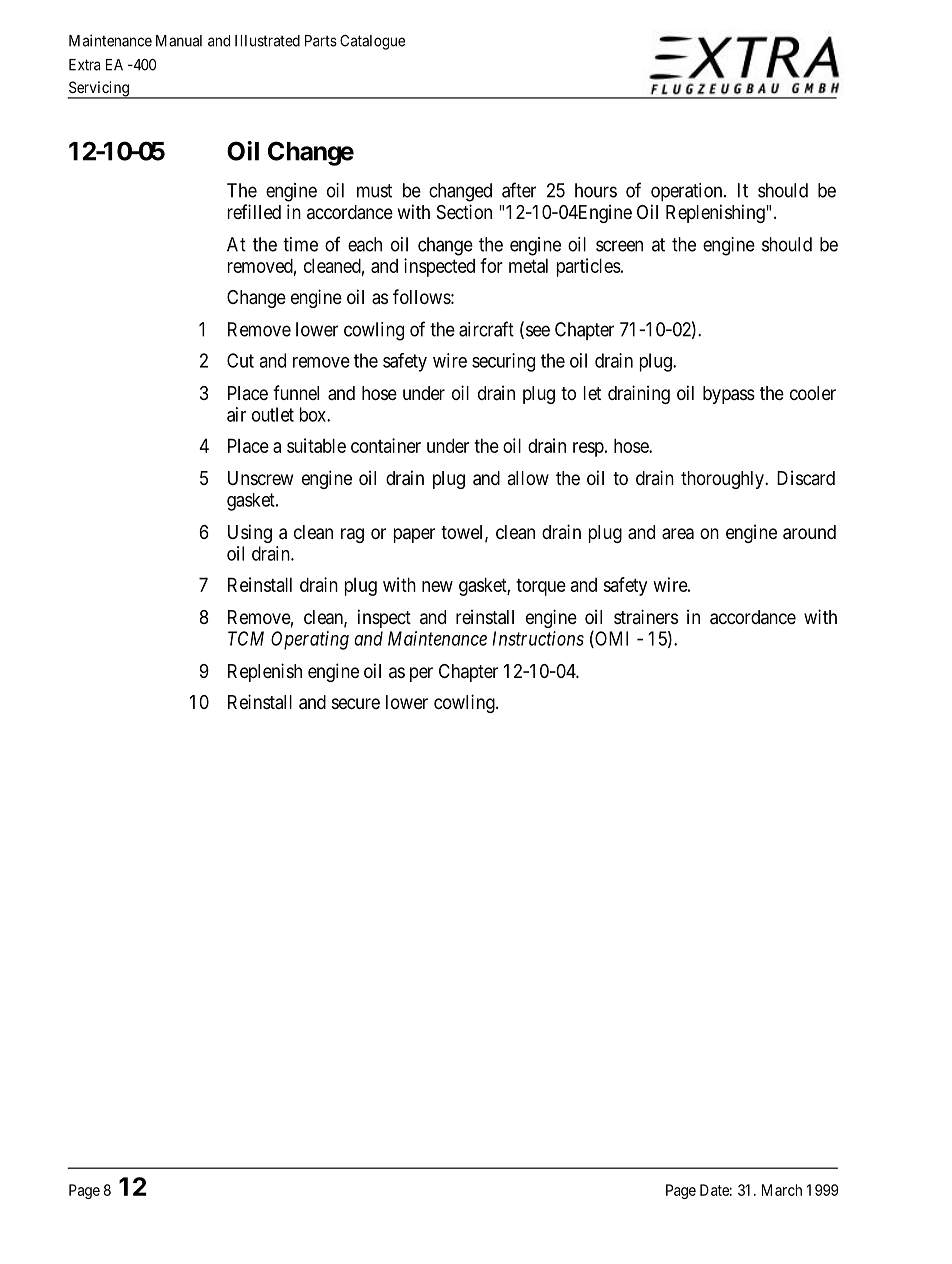 The image size is (952, 1264). I want to click on Operating, so click(310, 640).
